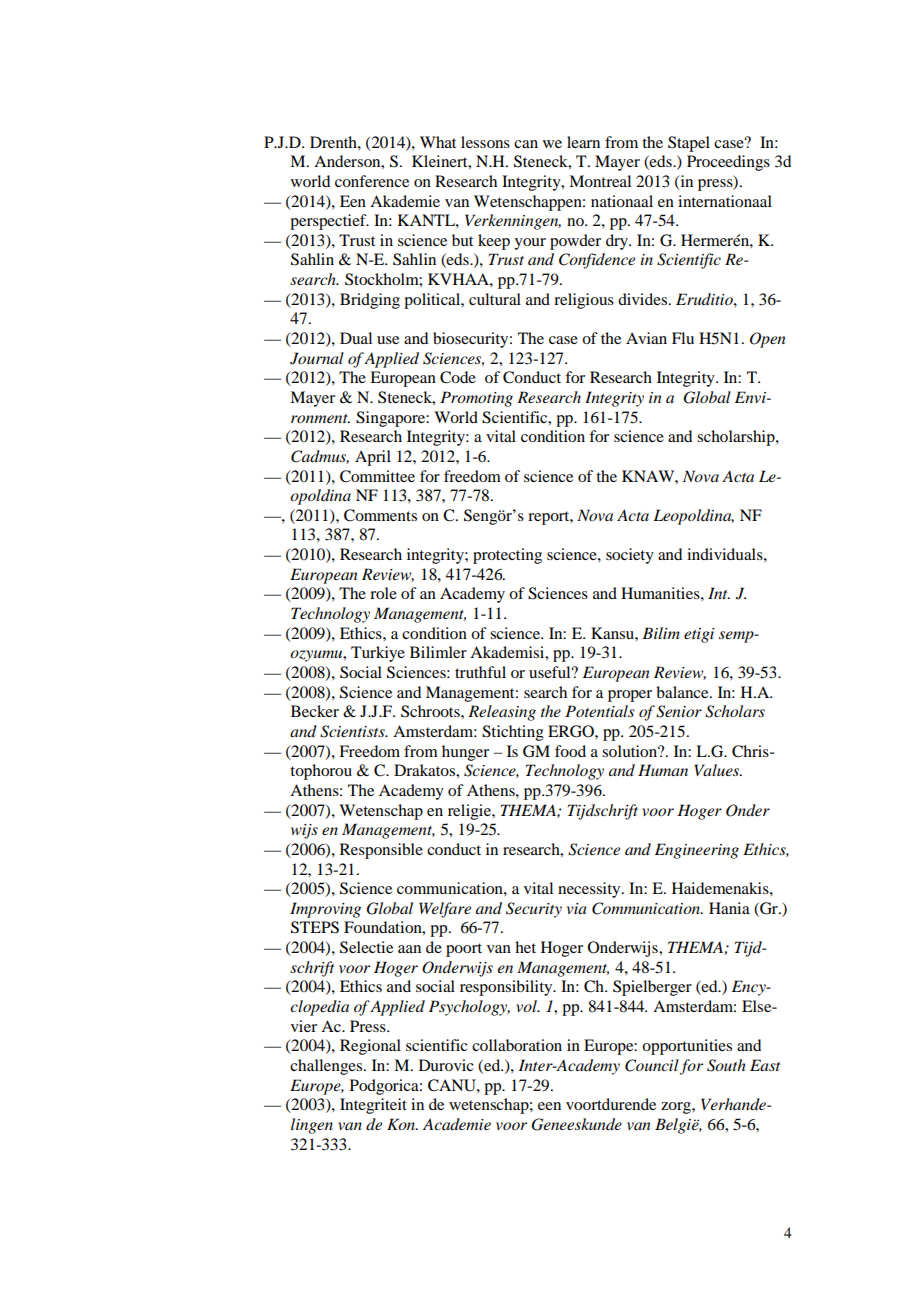  What do you see at coordinates (517, 1045) in the screenshot?
I see `collaboration` at bounding box center [517, 1045].
